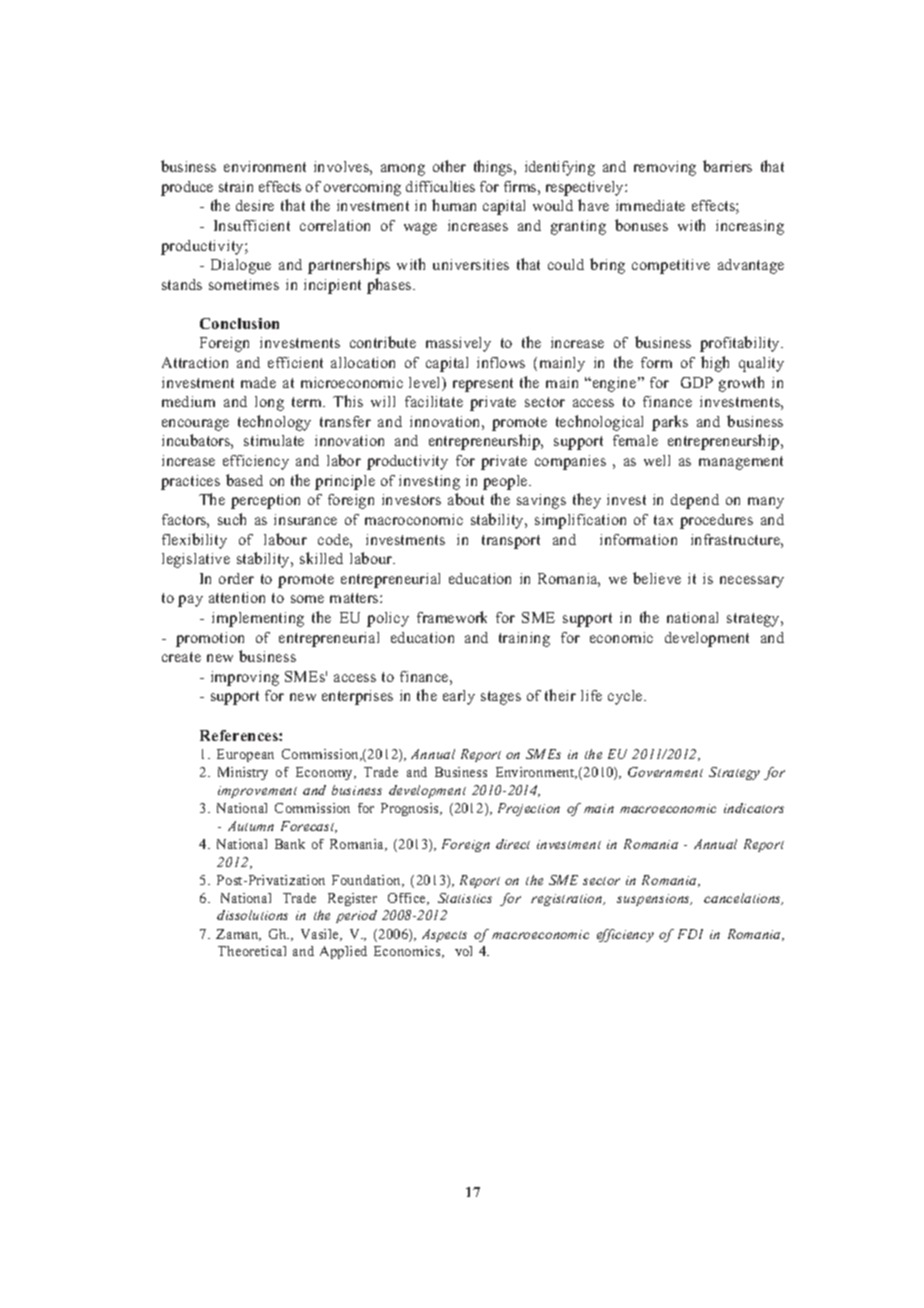 This screenshot has width=924, height=1308. I want to click on Aspects, so click(444, 935).
